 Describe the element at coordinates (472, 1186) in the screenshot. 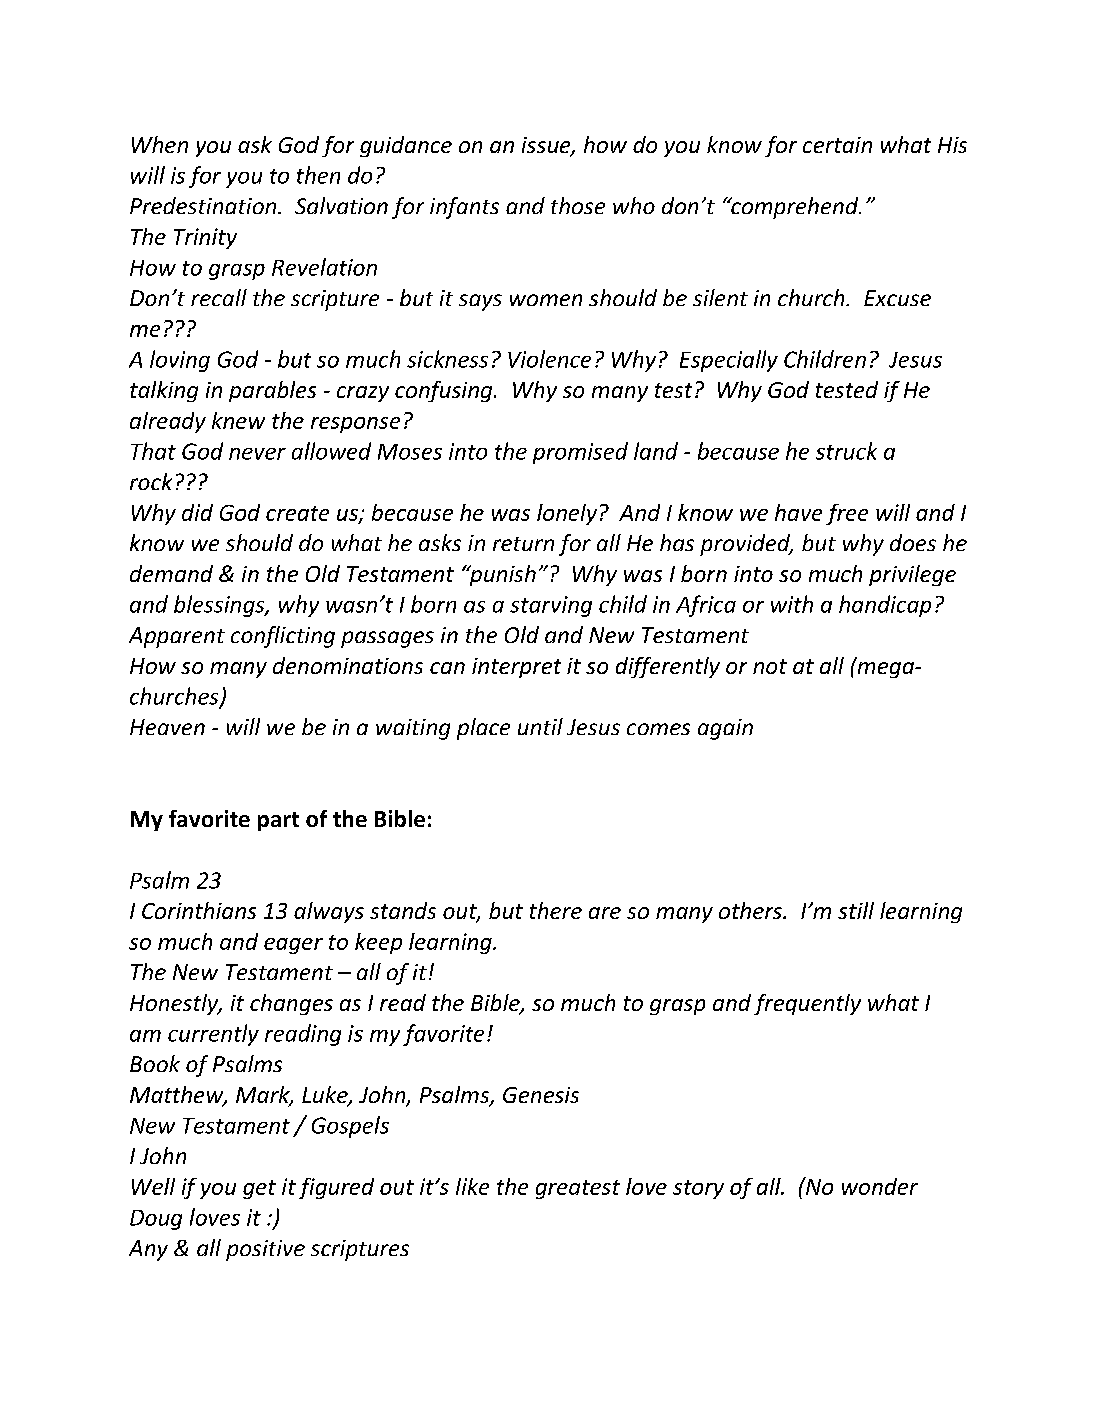

I see `like` at that location.
